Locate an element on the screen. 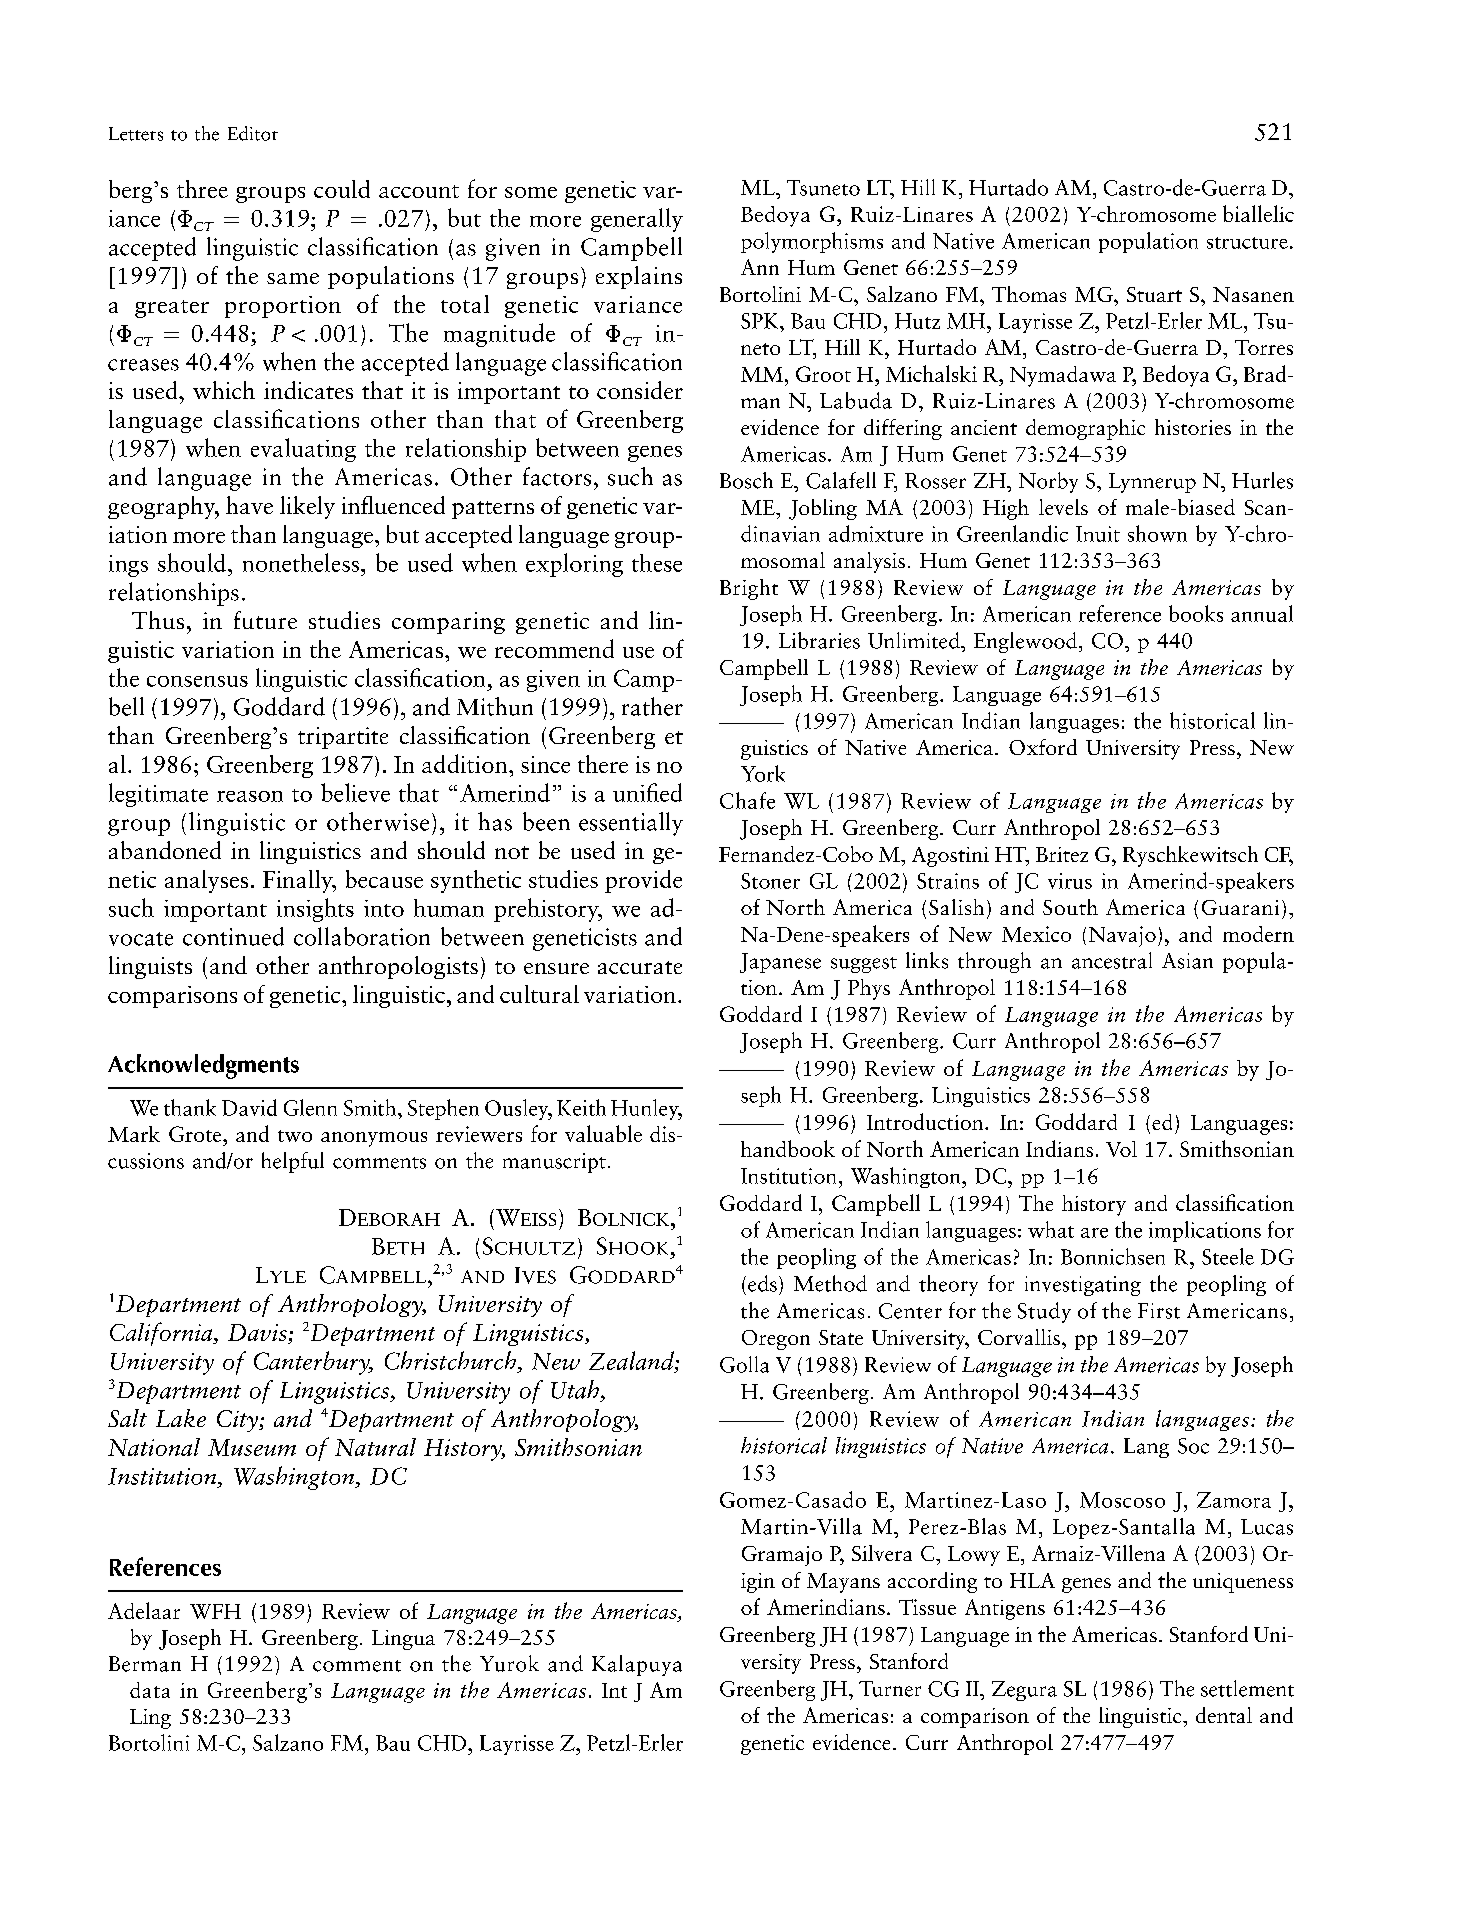  three is located at coordinates (202, 189).
